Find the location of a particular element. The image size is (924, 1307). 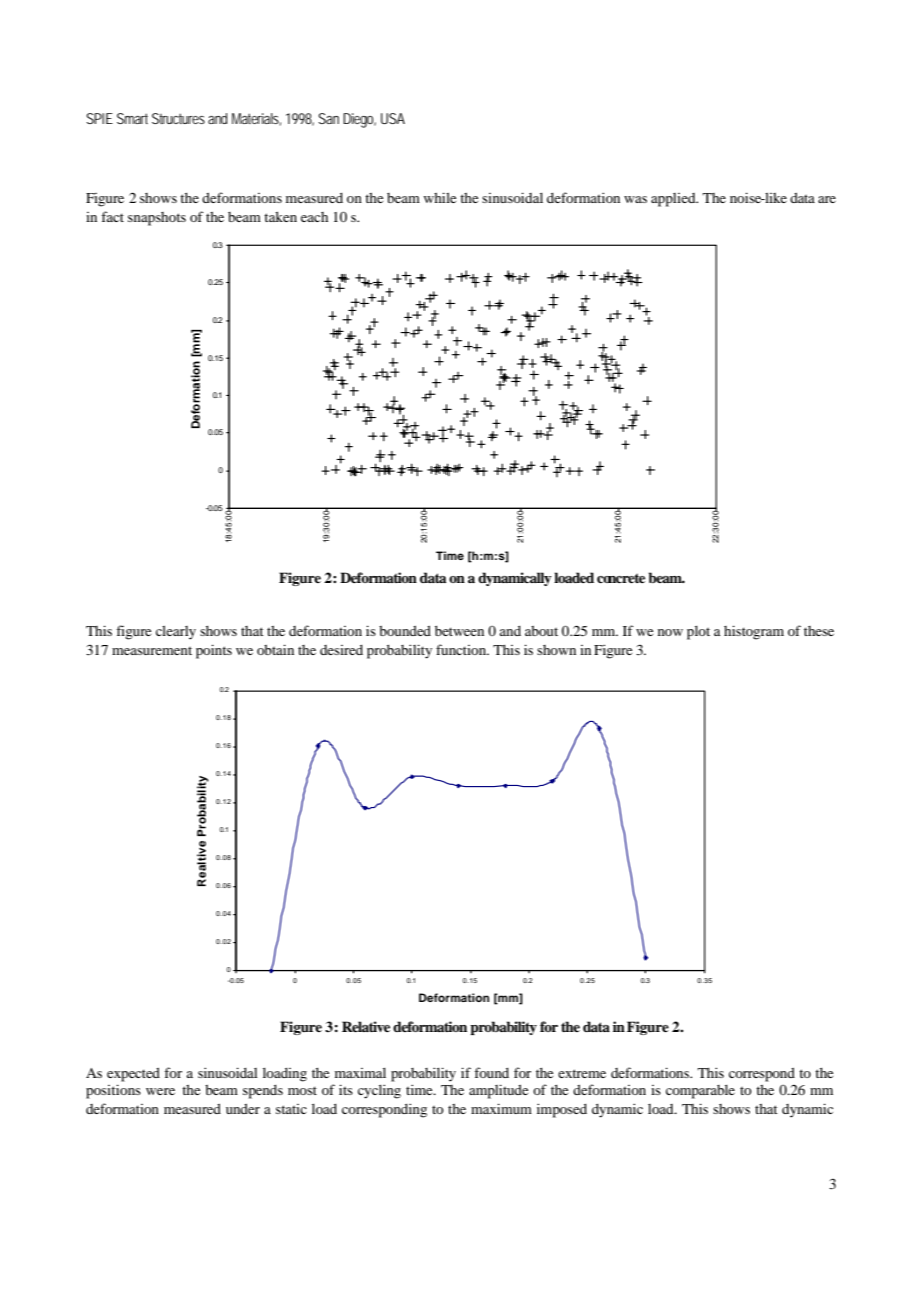

Structures is located at coordinates (178, 118).
